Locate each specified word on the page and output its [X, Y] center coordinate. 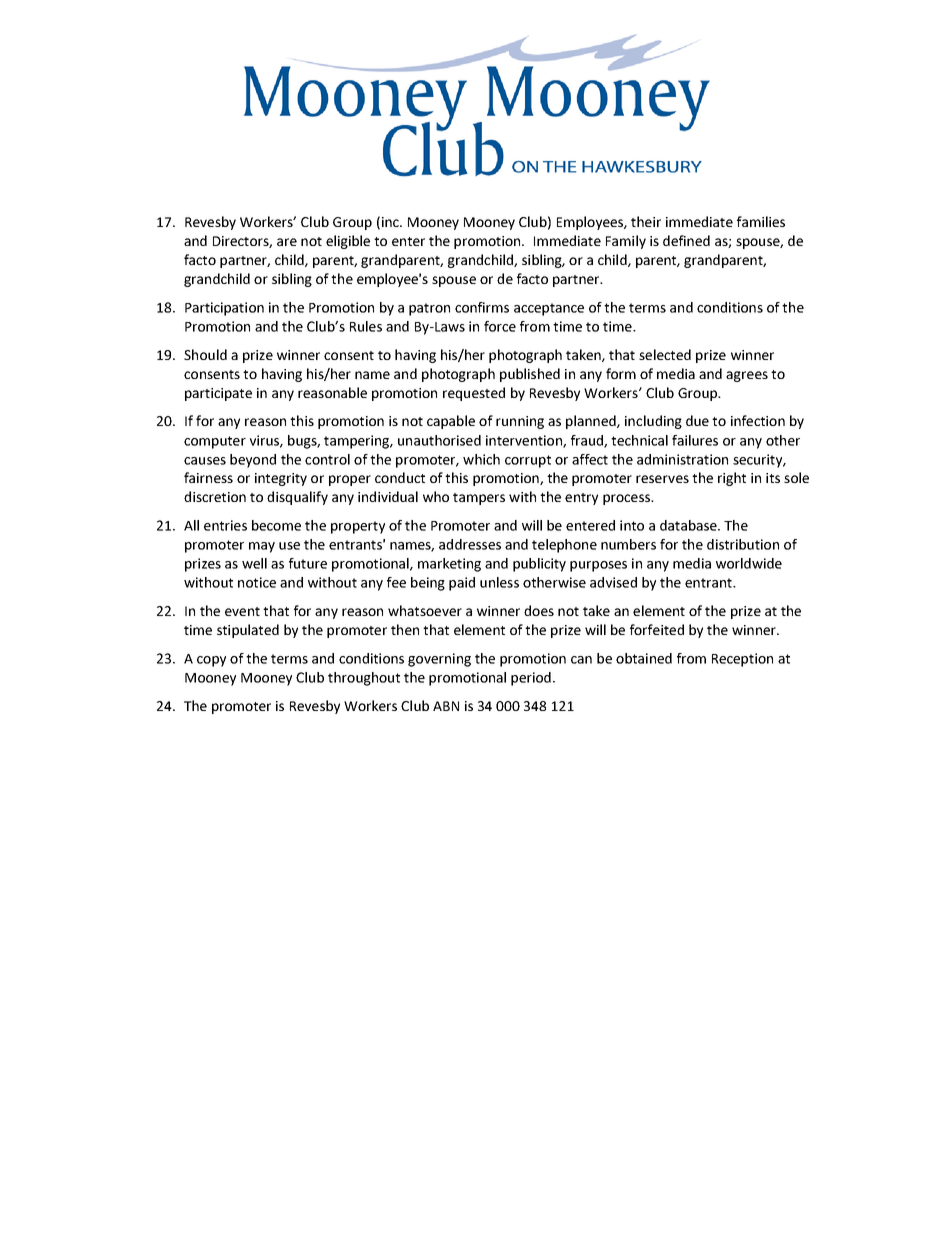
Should [205, 354]
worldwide [749, 563]
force [500, 326]
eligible [348, 242]
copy [211, 661]
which [481, 459]
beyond [253, 461]
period [531, 679]
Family [626, 242]
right [732, 479]
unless [499, 582]
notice [257, 582]
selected [665, 354]
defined [686, 240]
